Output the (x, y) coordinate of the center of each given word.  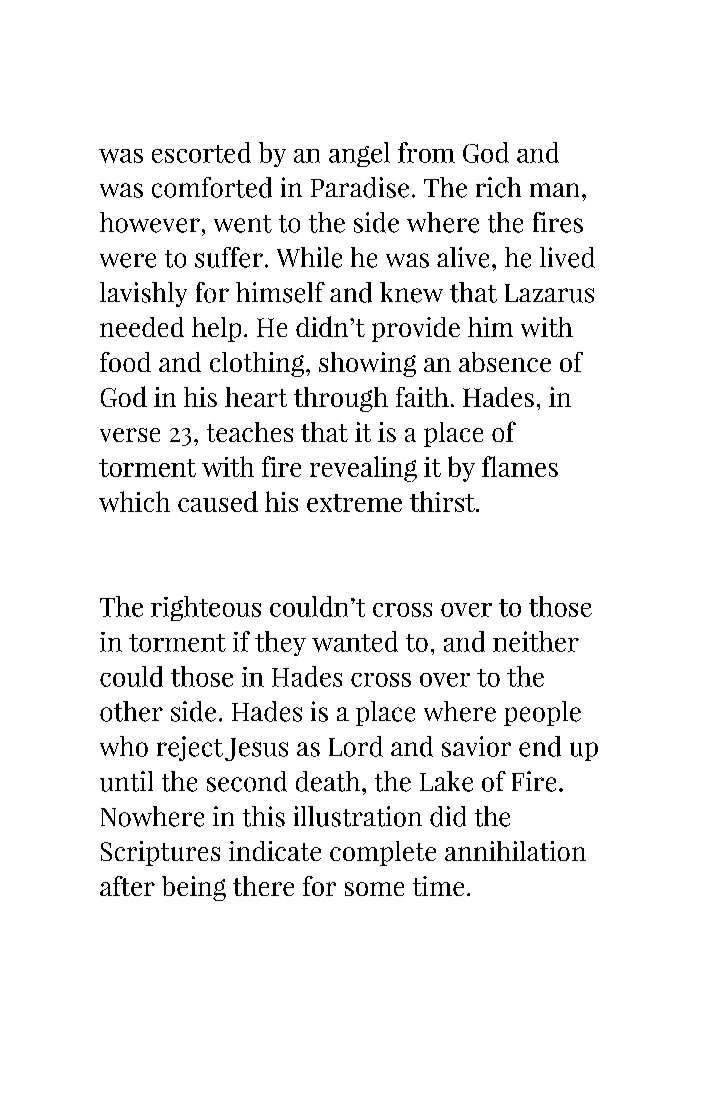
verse (130, 435)
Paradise (360, 187)
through (341, 399)
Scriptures (160, 853)
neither (536, 641)
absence (505, 362)
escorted (201, 152)
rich (498, 187)
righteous (206, 608)
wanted (355, 641)
